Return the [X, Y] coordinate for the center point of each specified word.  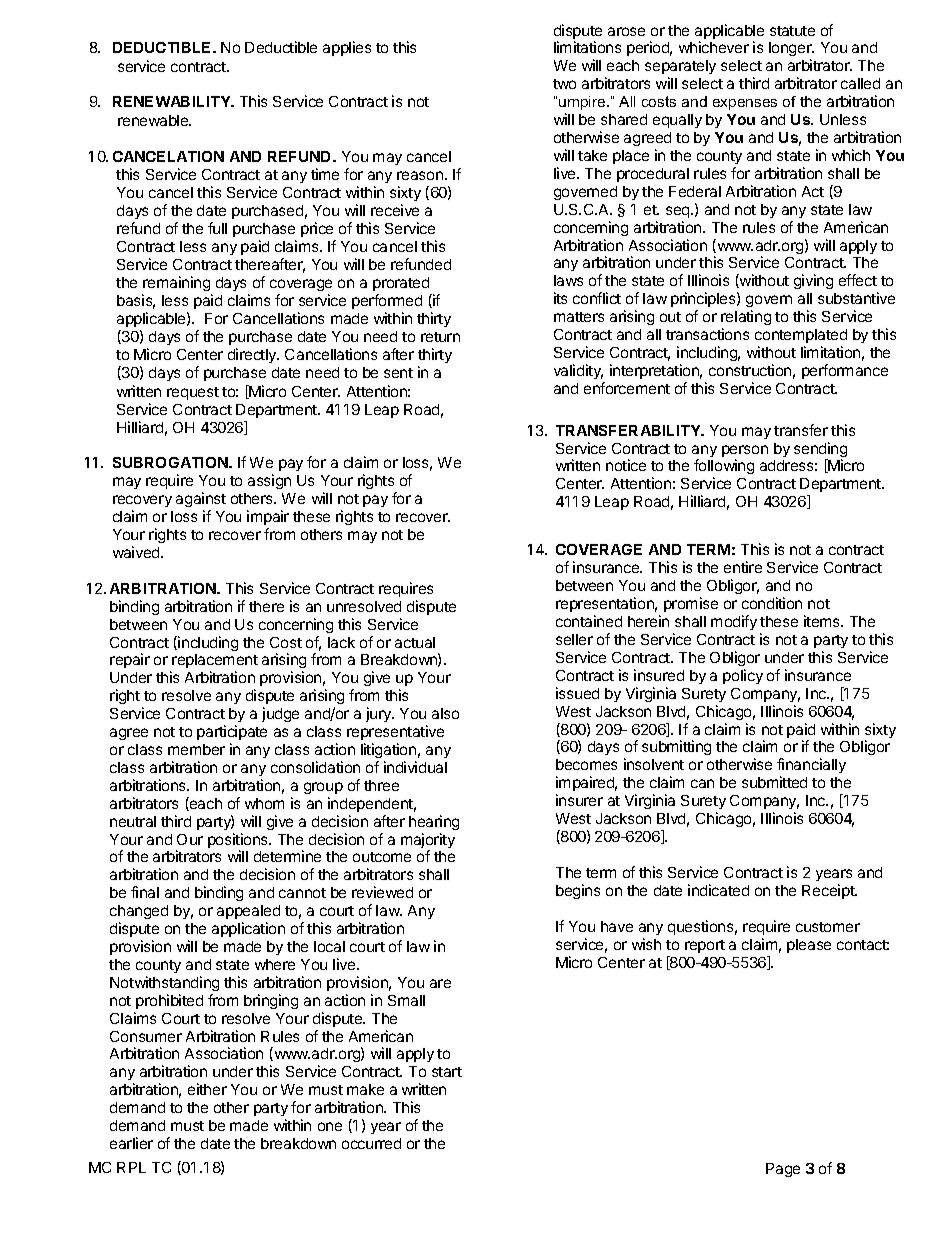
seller [574, 639]
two [564, 84]
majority [428, 842]
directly [253, 355]
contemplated [801, 336]
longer [791, 51]
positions [239, 842]
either [207, 1089]
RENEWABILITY [173, 101]
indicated [718, 890]
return [440, 337]
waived [137, 552]
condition [772, 603]
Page [783, 1170]
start [447, 1072]
